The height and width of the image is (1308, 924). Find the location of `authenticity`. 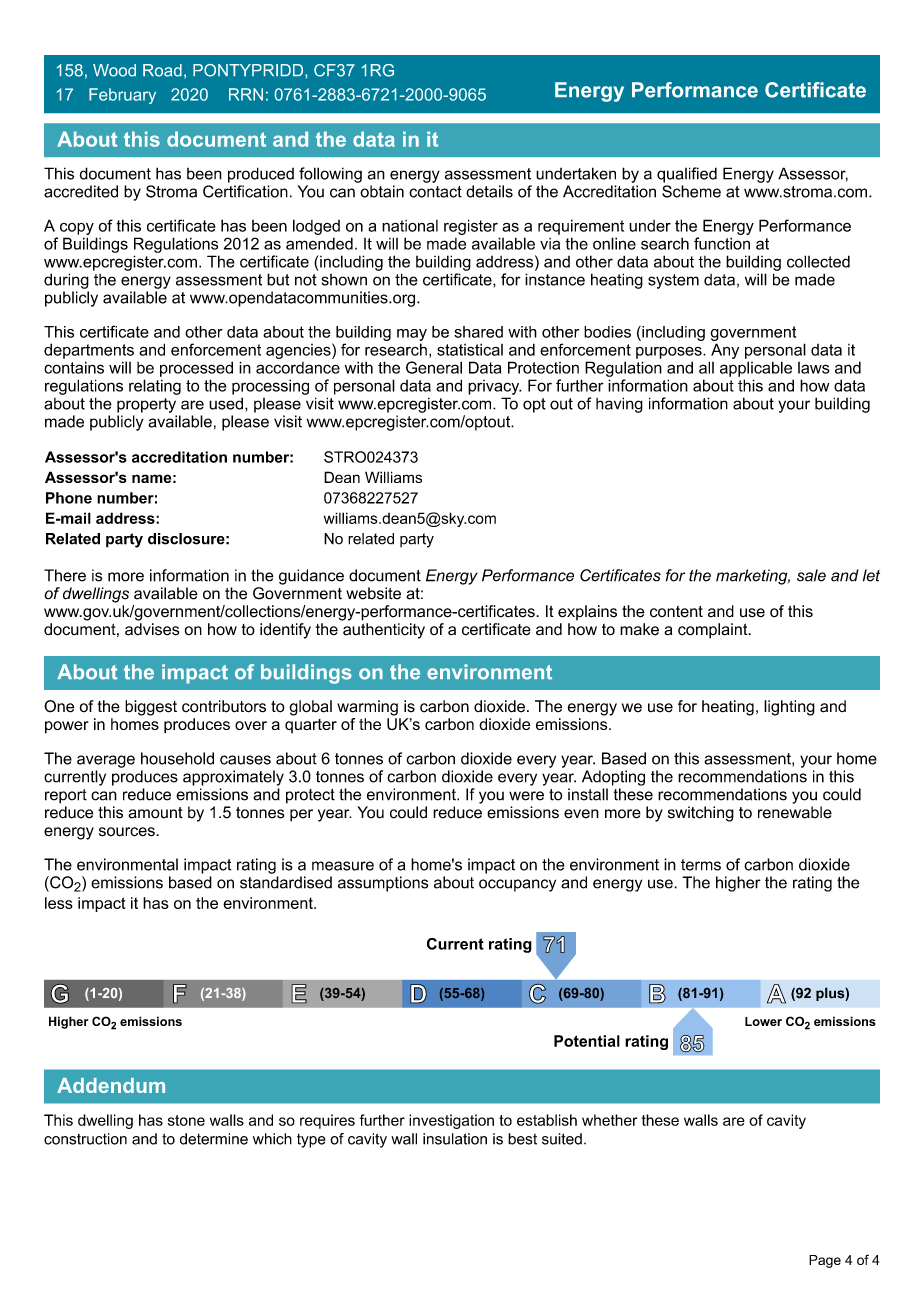

authenticity is located at coordinates (384, 631).
